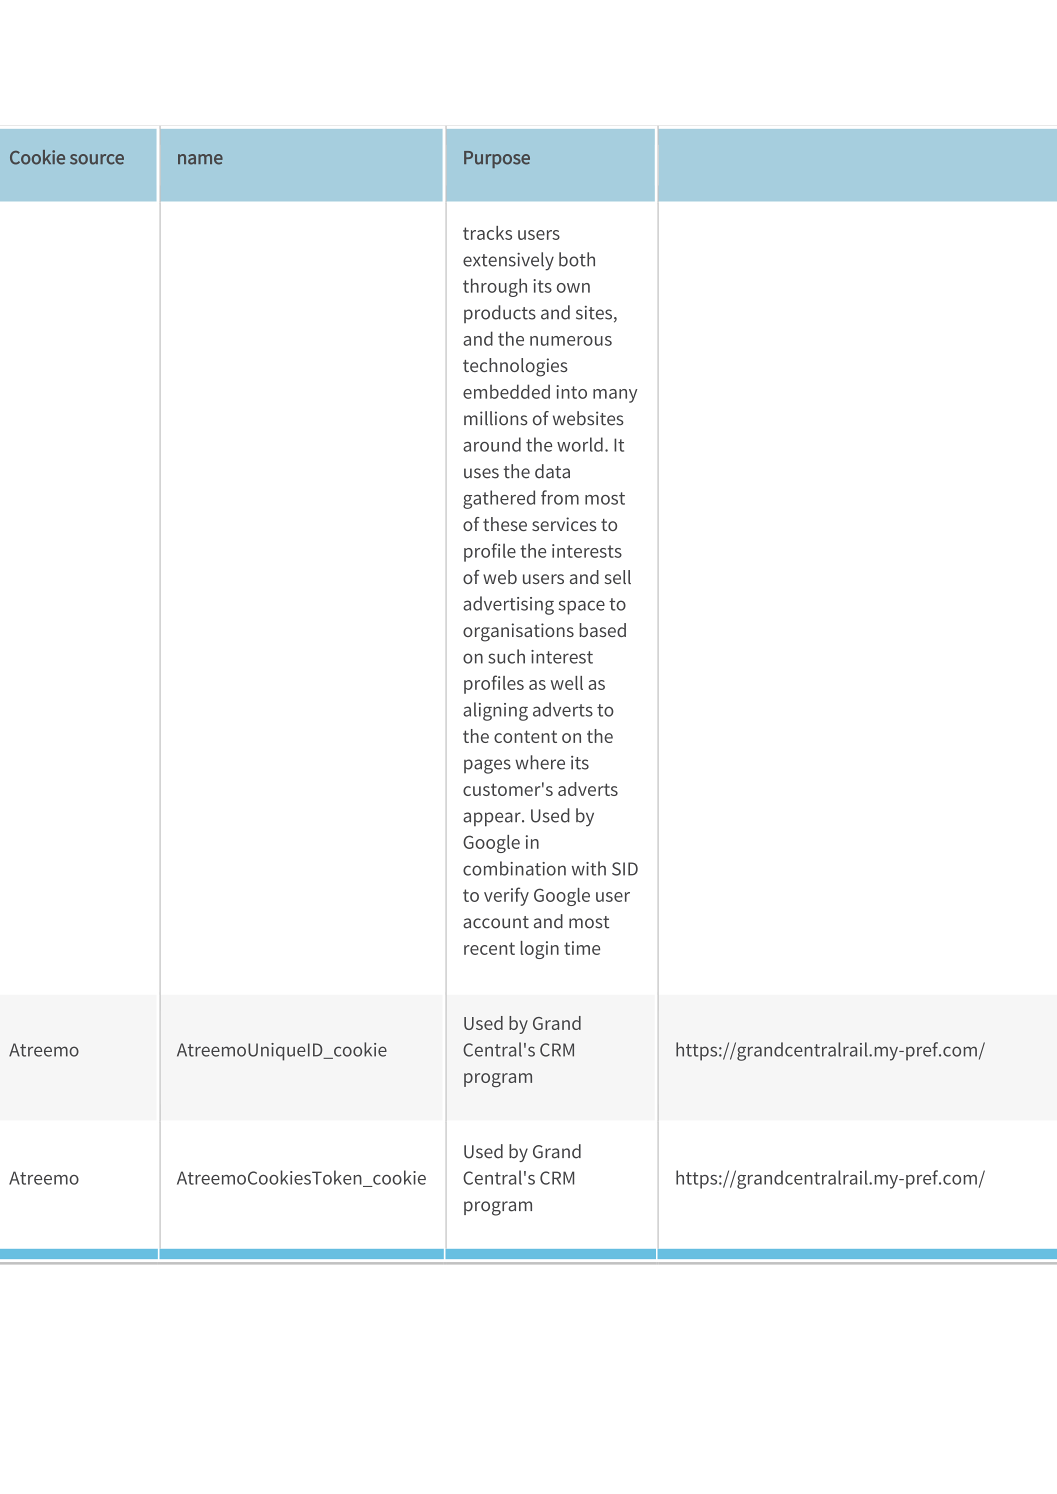  Describe the element at coordinates (489, 948) in the screenshot. I see `recent` at that location.
